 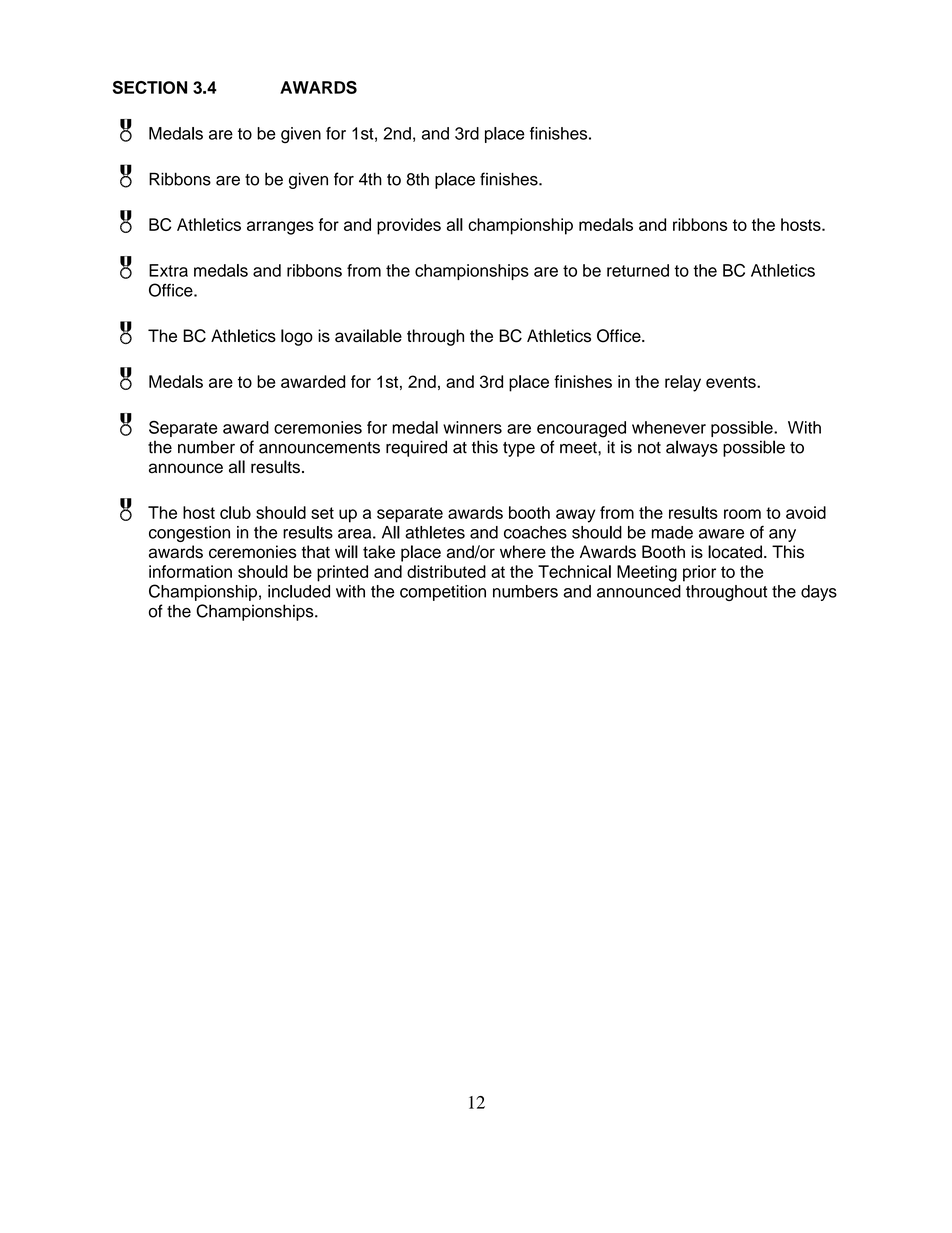 I want to click on available, so click(x=368, y=336).
